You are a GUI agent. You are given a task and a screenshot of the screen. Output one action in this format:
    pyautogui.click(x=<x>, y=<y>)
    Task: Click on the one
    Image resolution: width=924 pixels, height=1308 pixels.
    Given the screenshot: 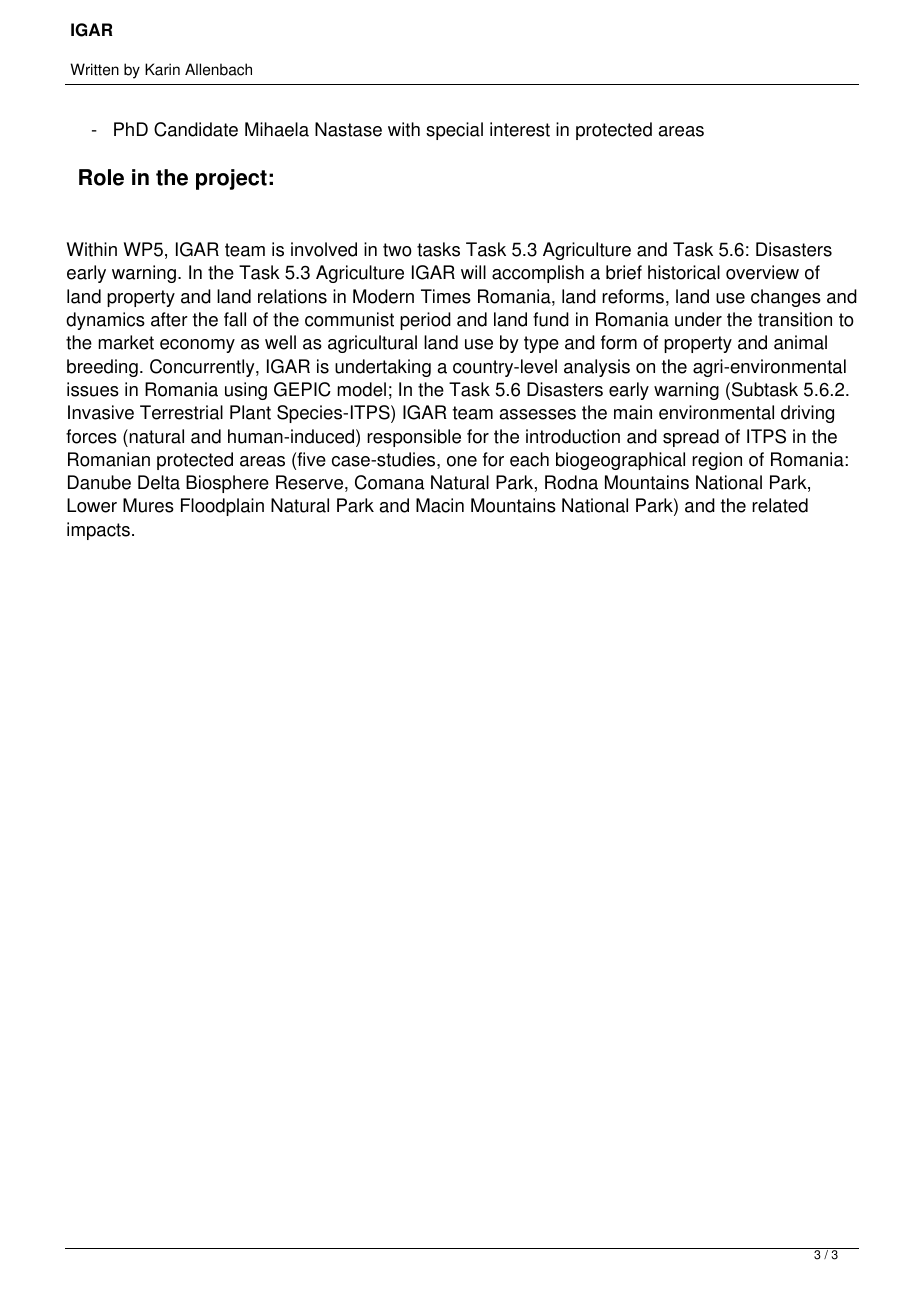 What is the action you would take?
    pyautogui.click(x=462, y=461)
